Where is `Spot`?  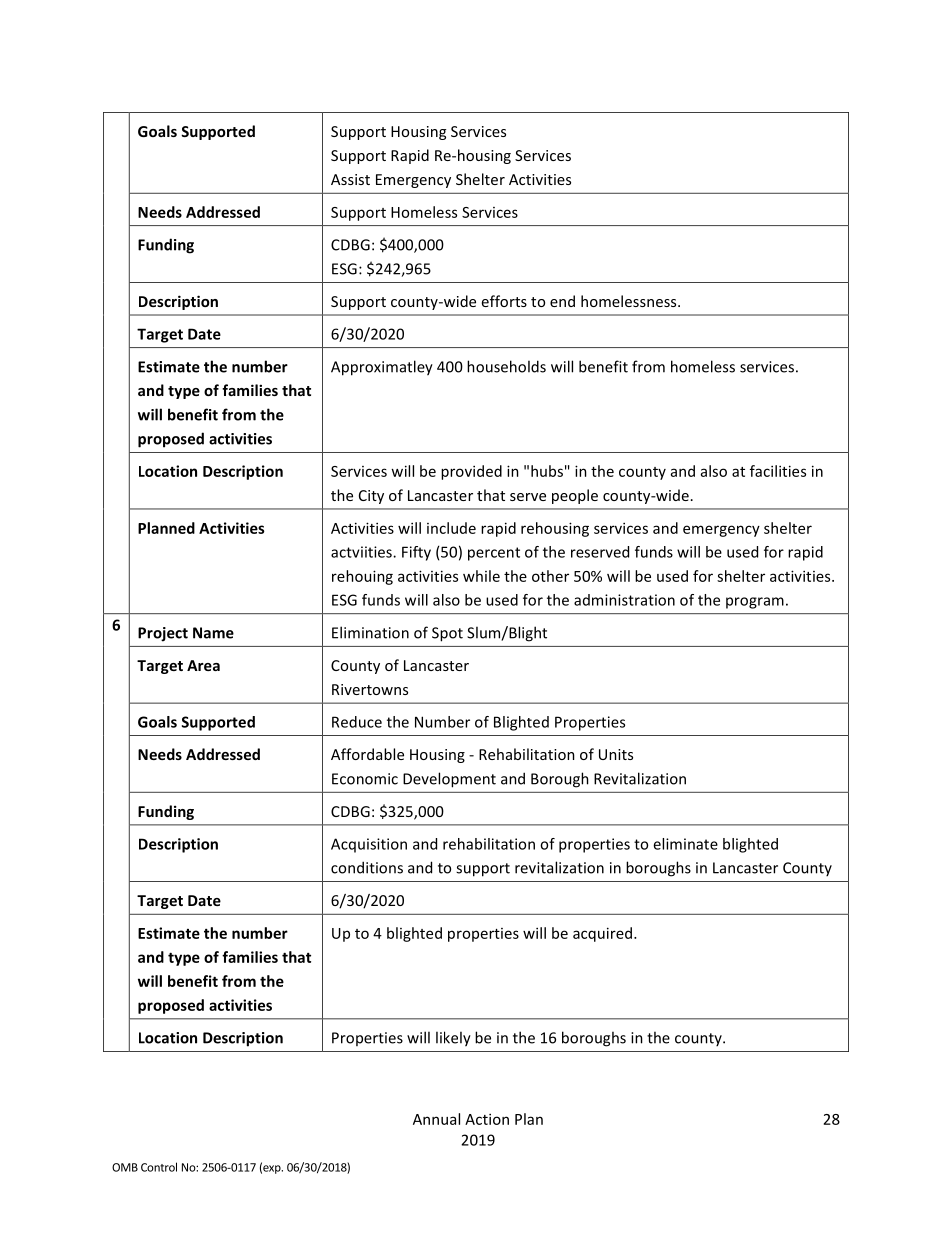 Spot is located at coordinates (447, 634).
